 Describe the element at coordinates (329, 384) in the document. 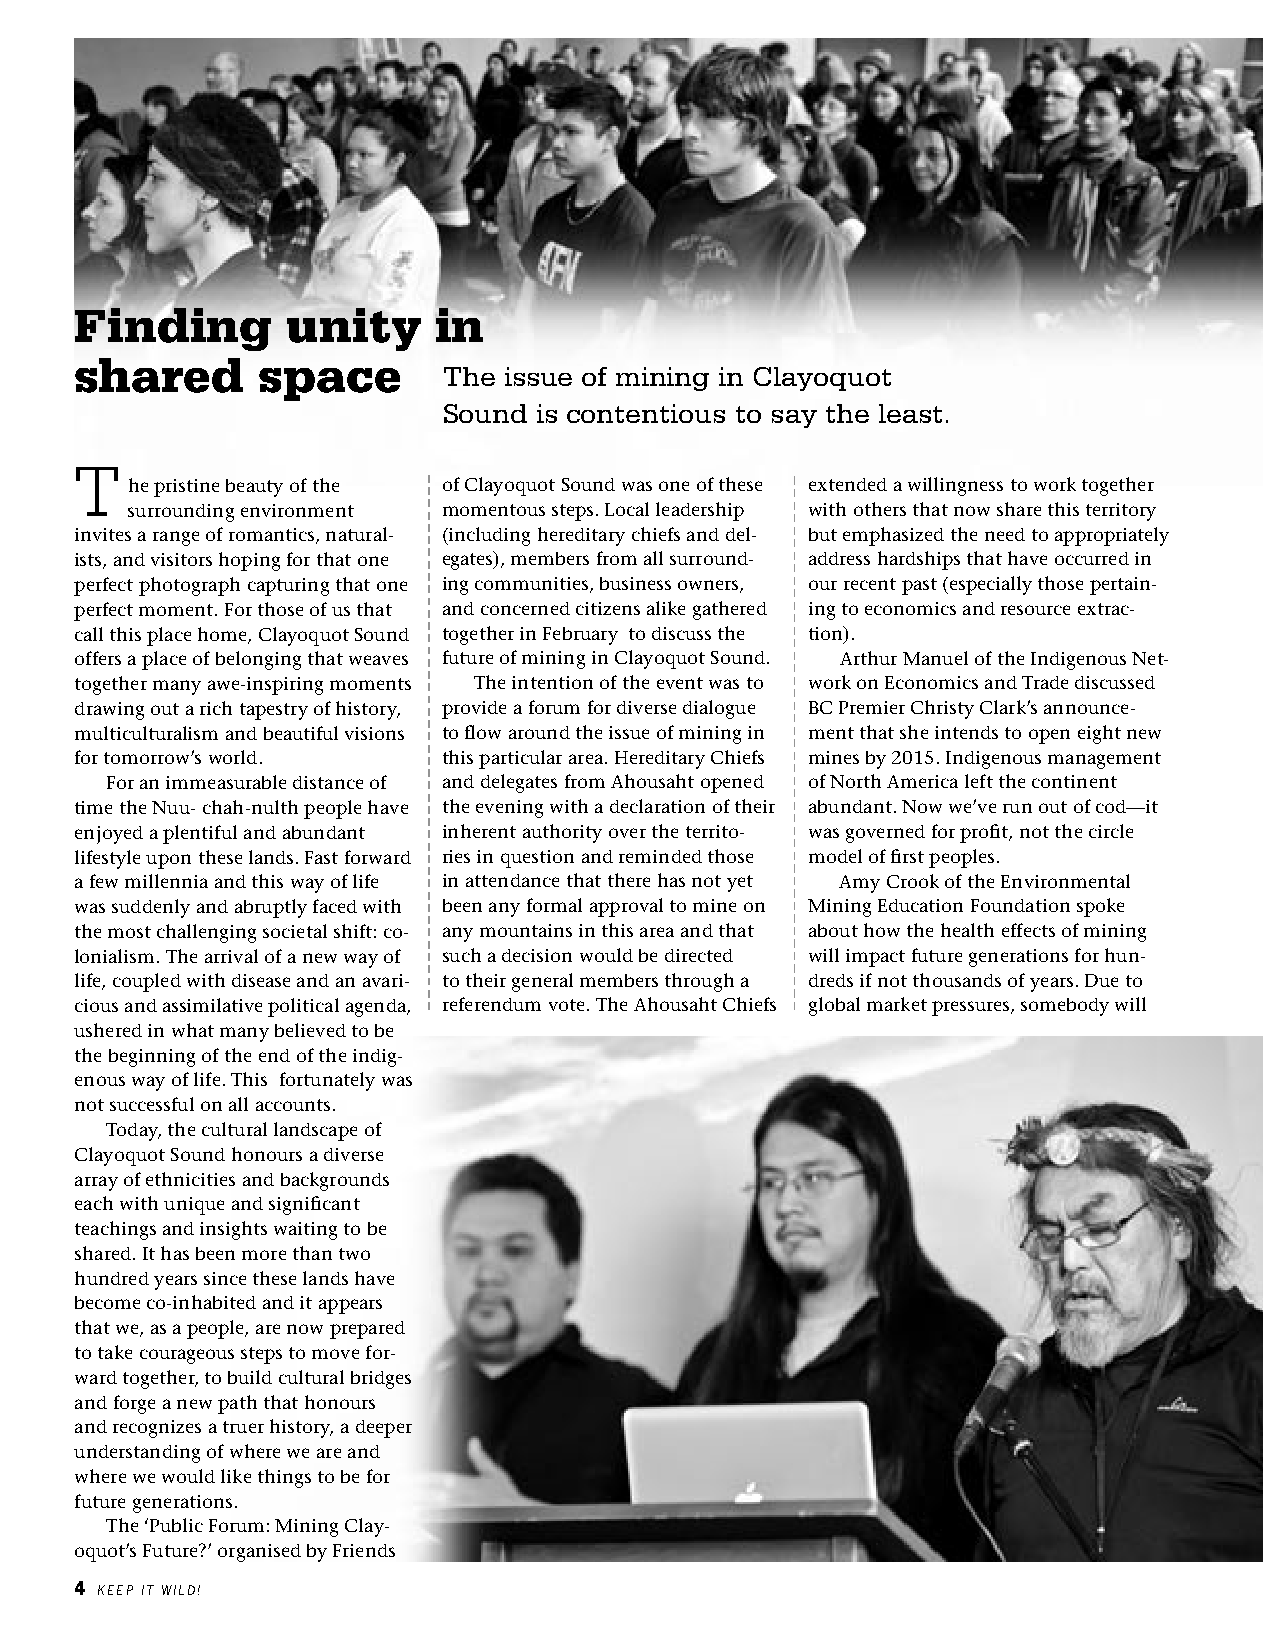

I see `space` at that location.
